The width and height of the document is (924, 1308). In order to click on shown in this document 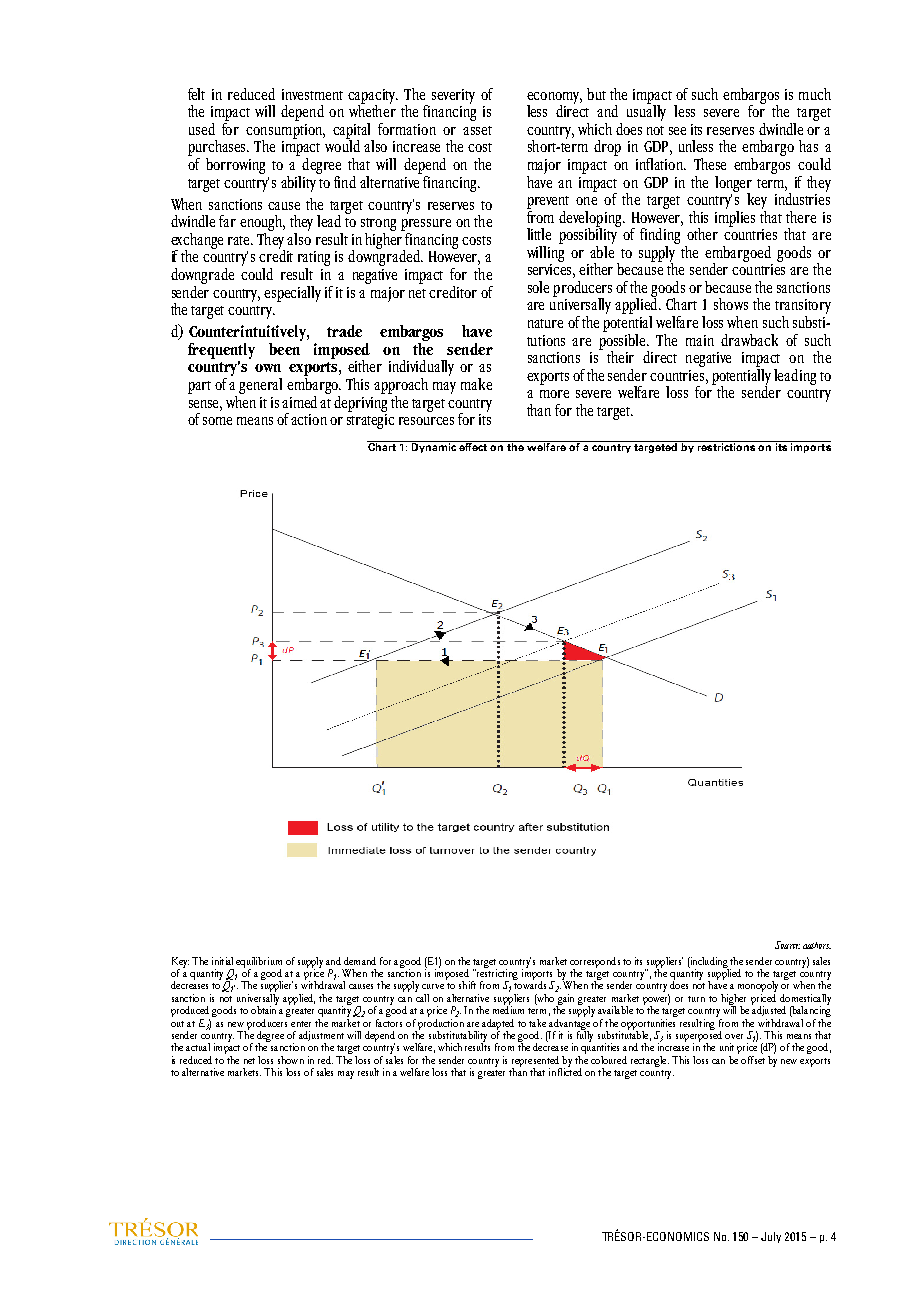, I will do `click(291, 1060)`.
